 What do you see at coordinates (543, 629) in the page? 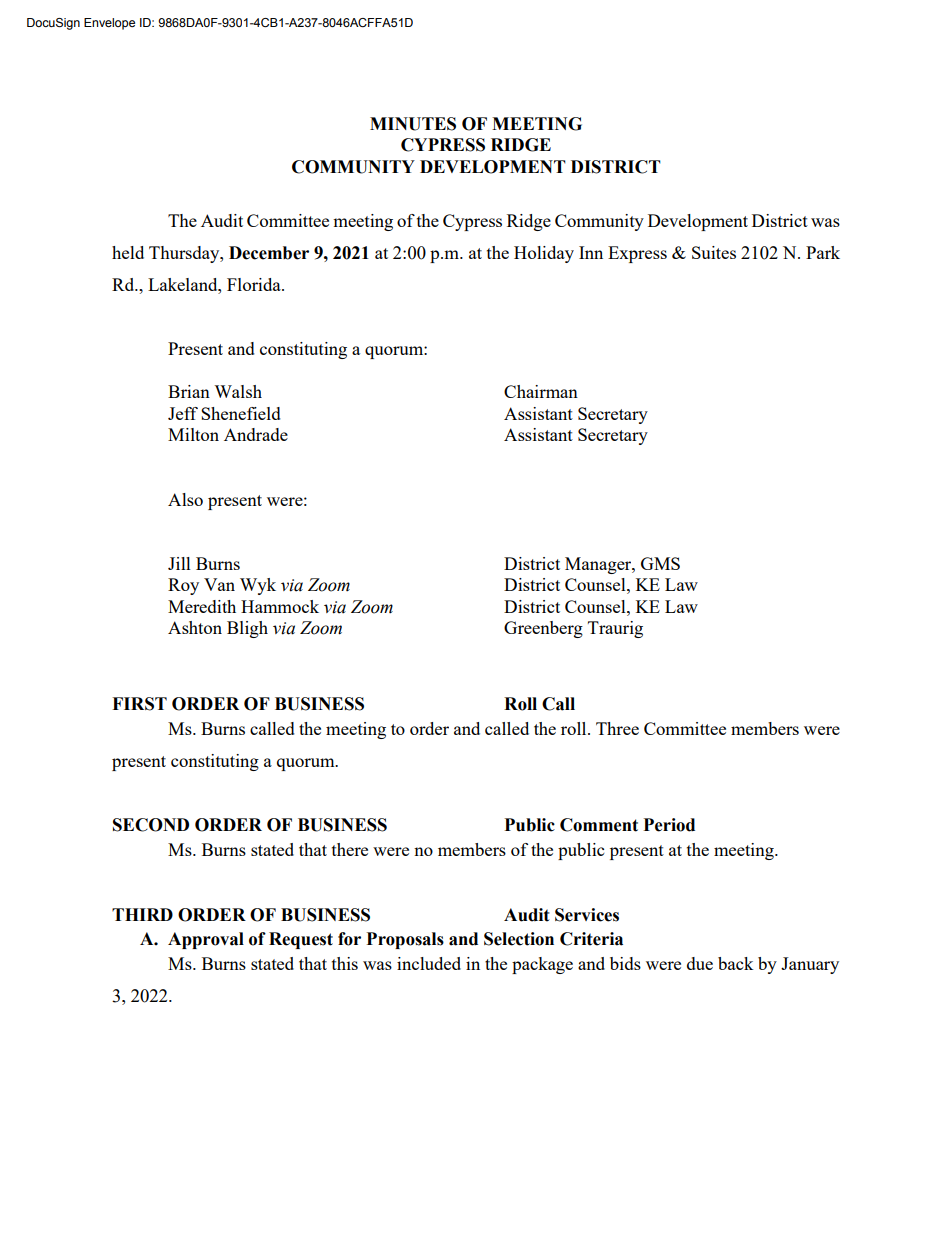
I see `Greenberg` at bounding box center [543, 629].
